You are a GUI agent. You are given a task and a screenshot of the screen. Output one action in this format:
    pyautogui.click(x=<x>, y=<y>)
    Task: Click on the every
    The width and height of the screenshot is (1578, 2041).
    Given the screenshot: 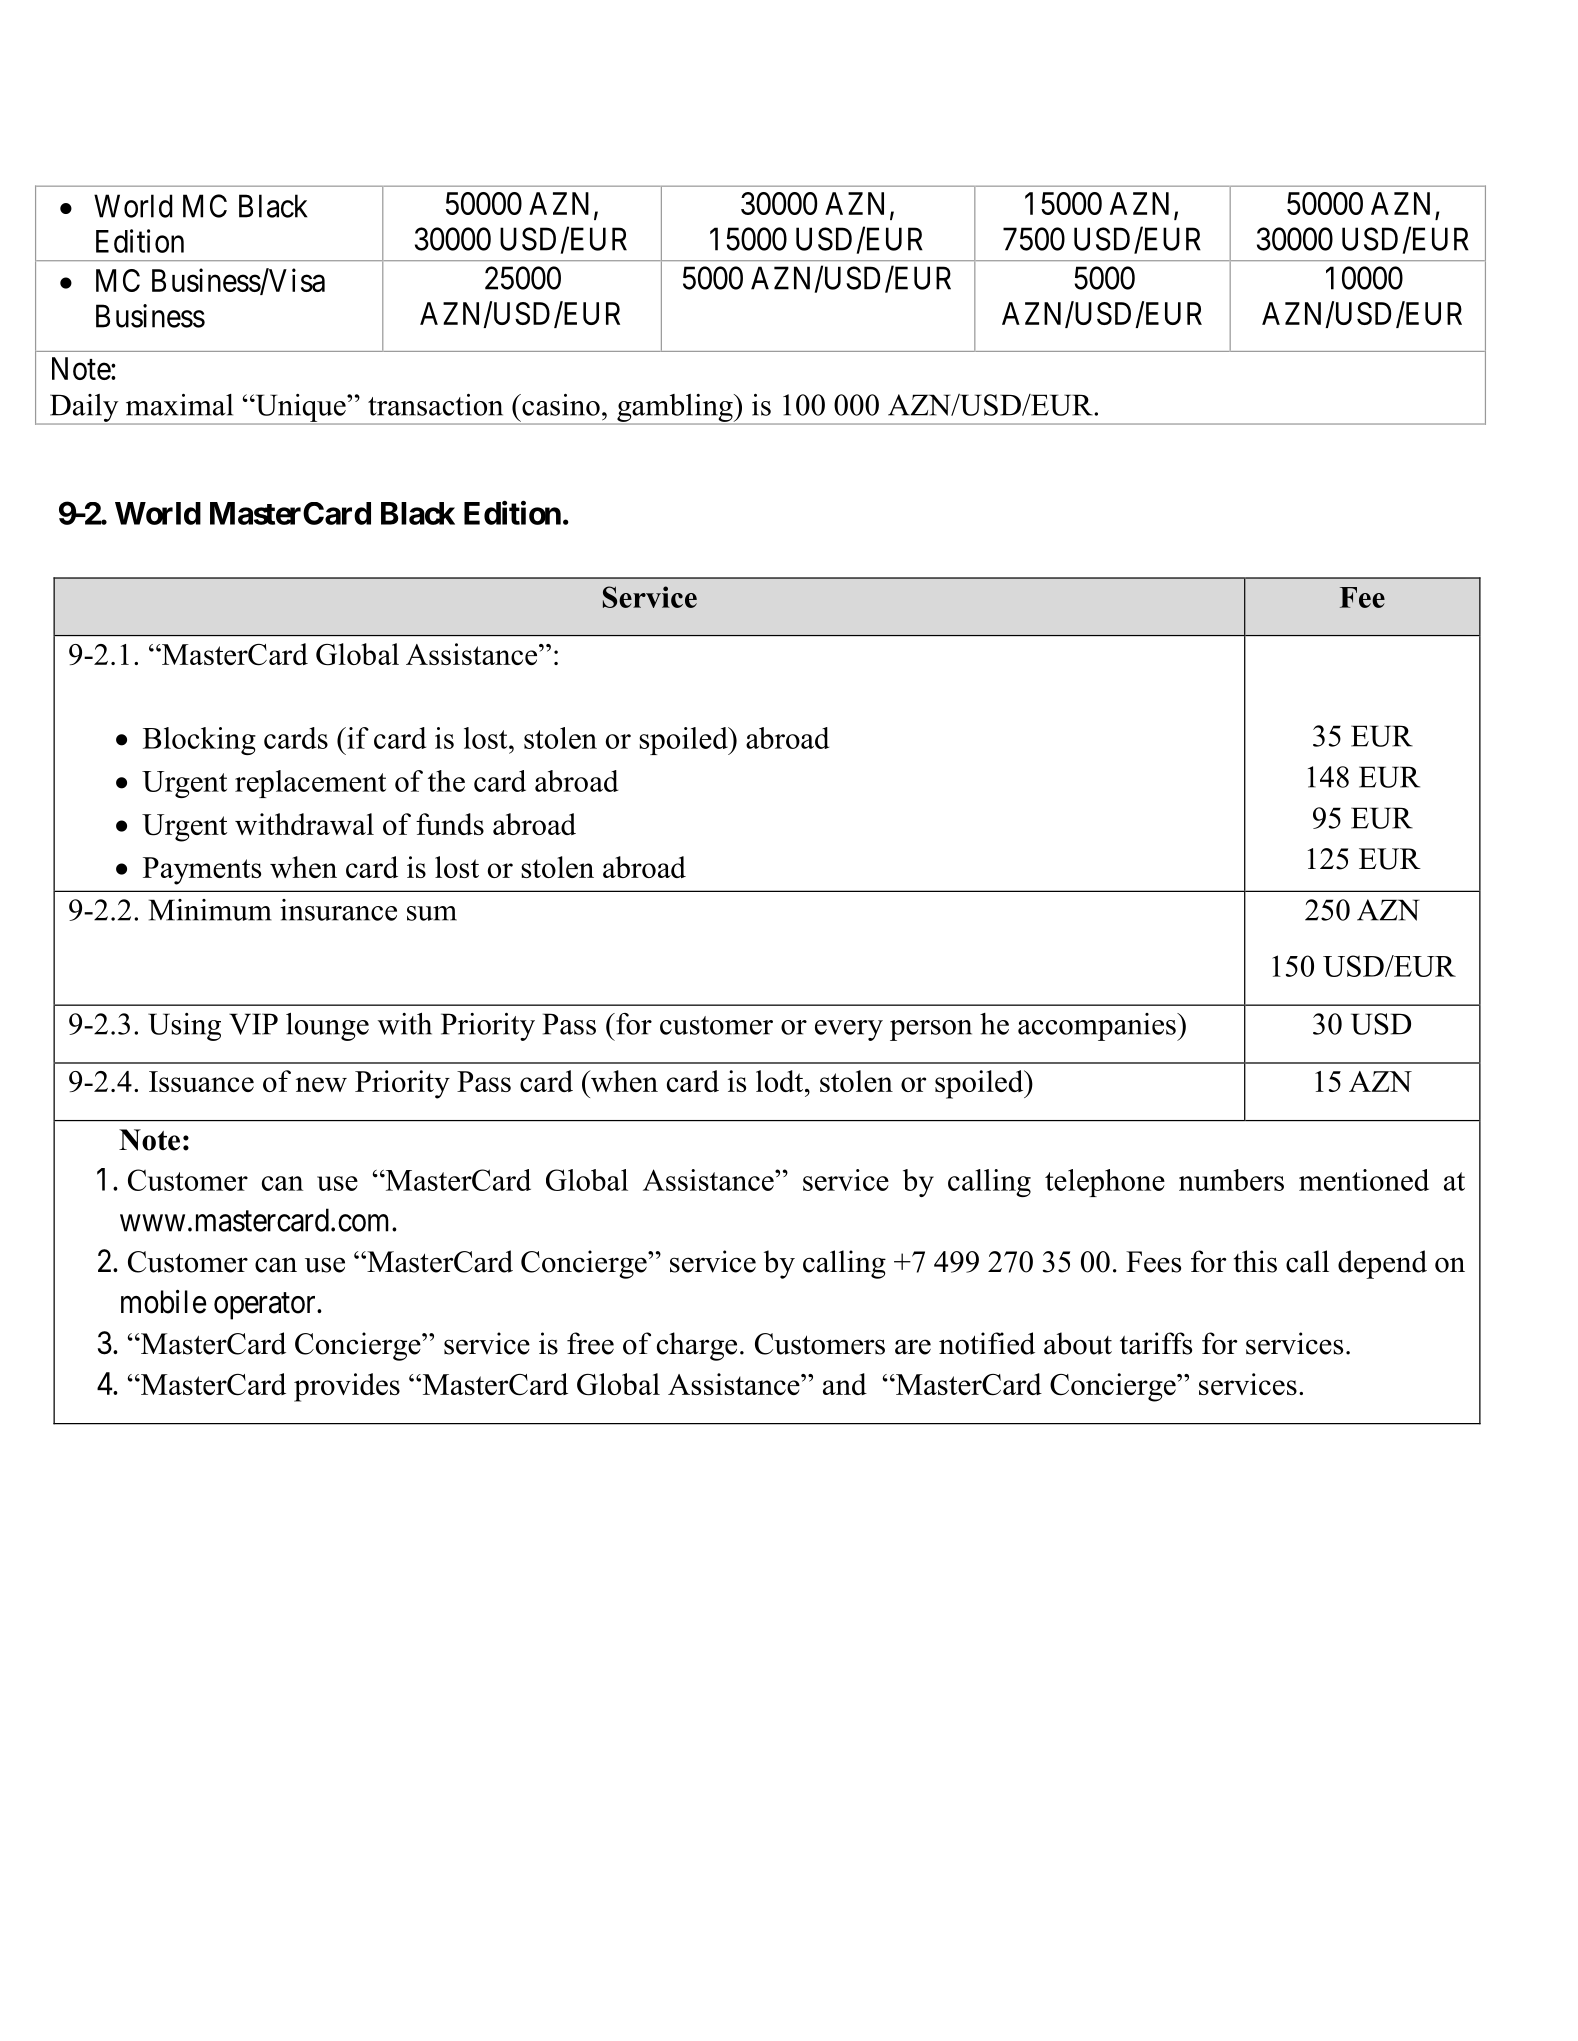 What is the action you would take?
    pyautogui.click(x=849, y=1030)
